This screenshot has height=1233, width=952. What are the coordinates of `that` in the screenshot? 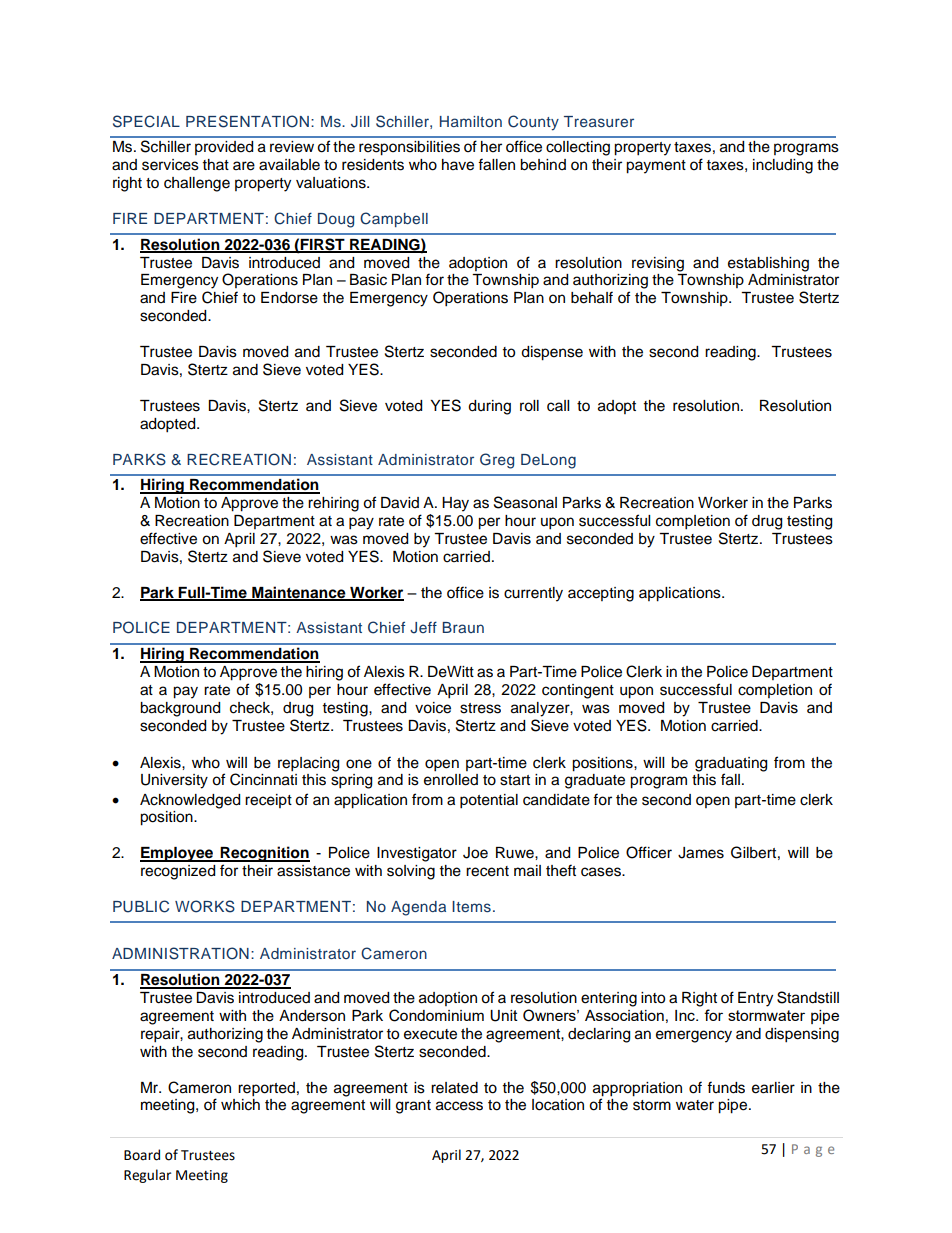 It's located at (216, 164).
